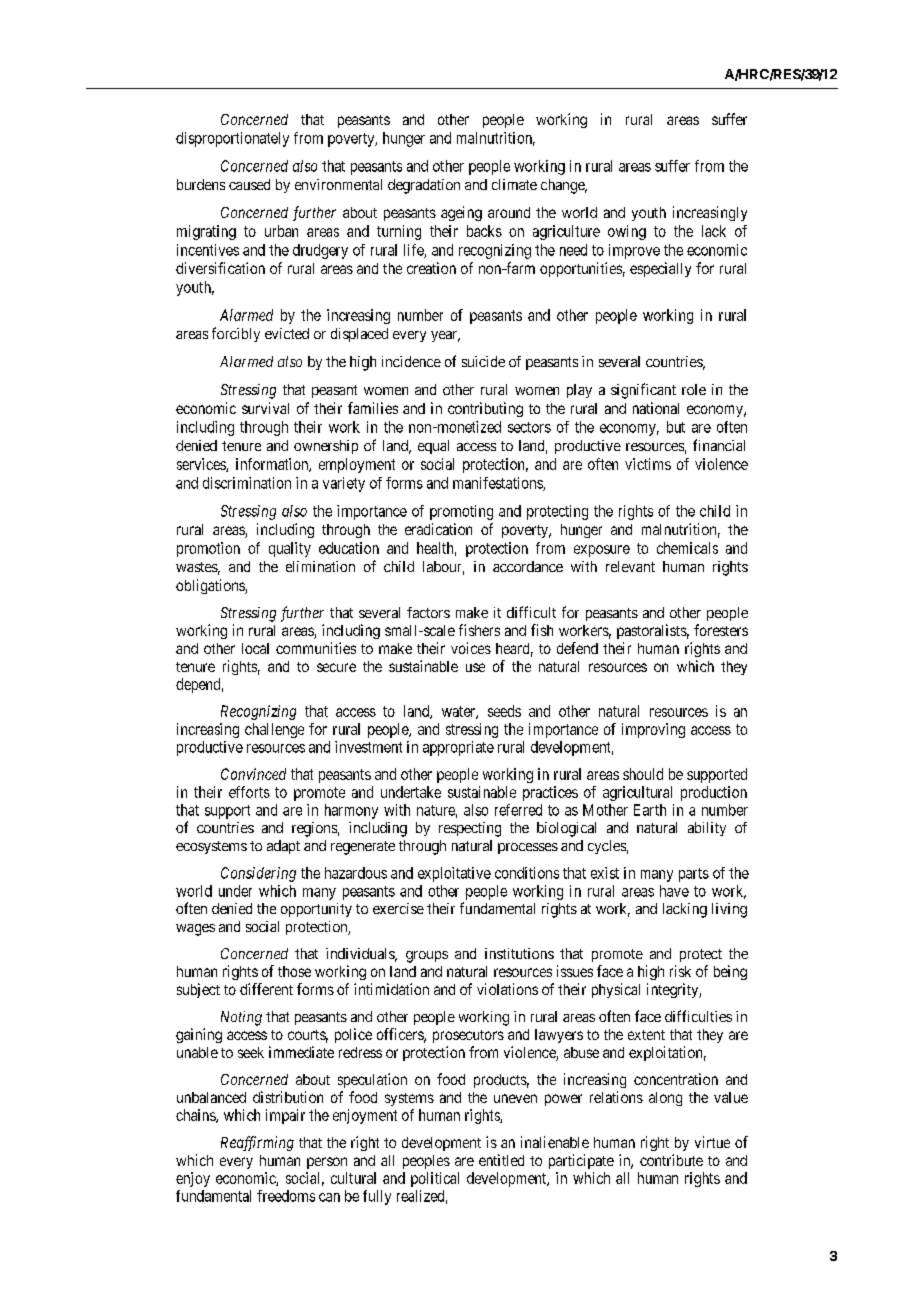 This document has height=1308, width=924. What do you see at coordinates (255, 648) in the document?
I see `local` at bounding box center [255, 648].
